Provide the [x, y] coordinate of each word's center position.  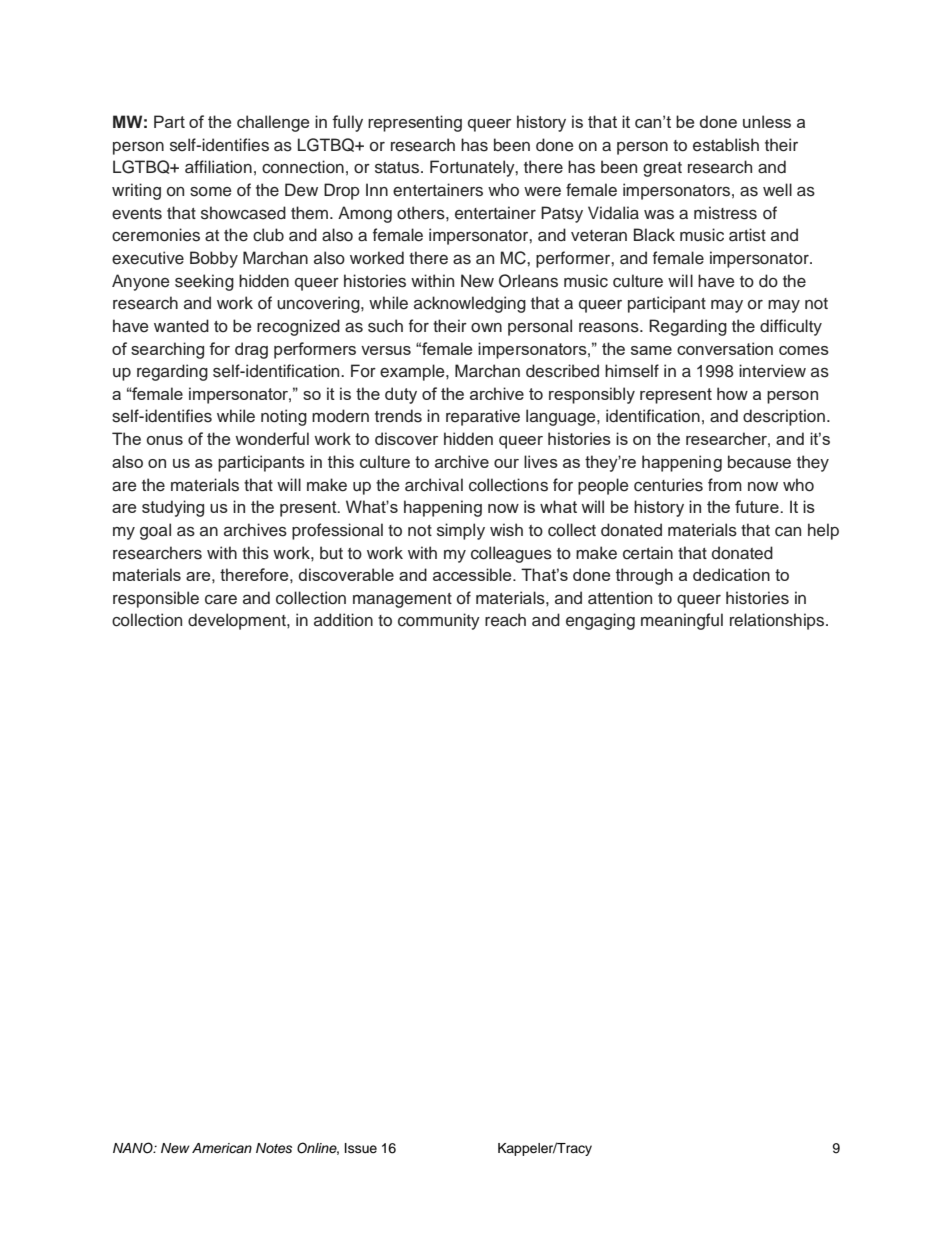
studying [173, 508]
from [725, 485]
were [542, 192]
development [238, 621]
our [506, 463]
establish [726, 145]
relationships [778, 621]
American [222, 1148]
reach [505, 620]
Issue [361, 1148]
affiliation [218, 167]
